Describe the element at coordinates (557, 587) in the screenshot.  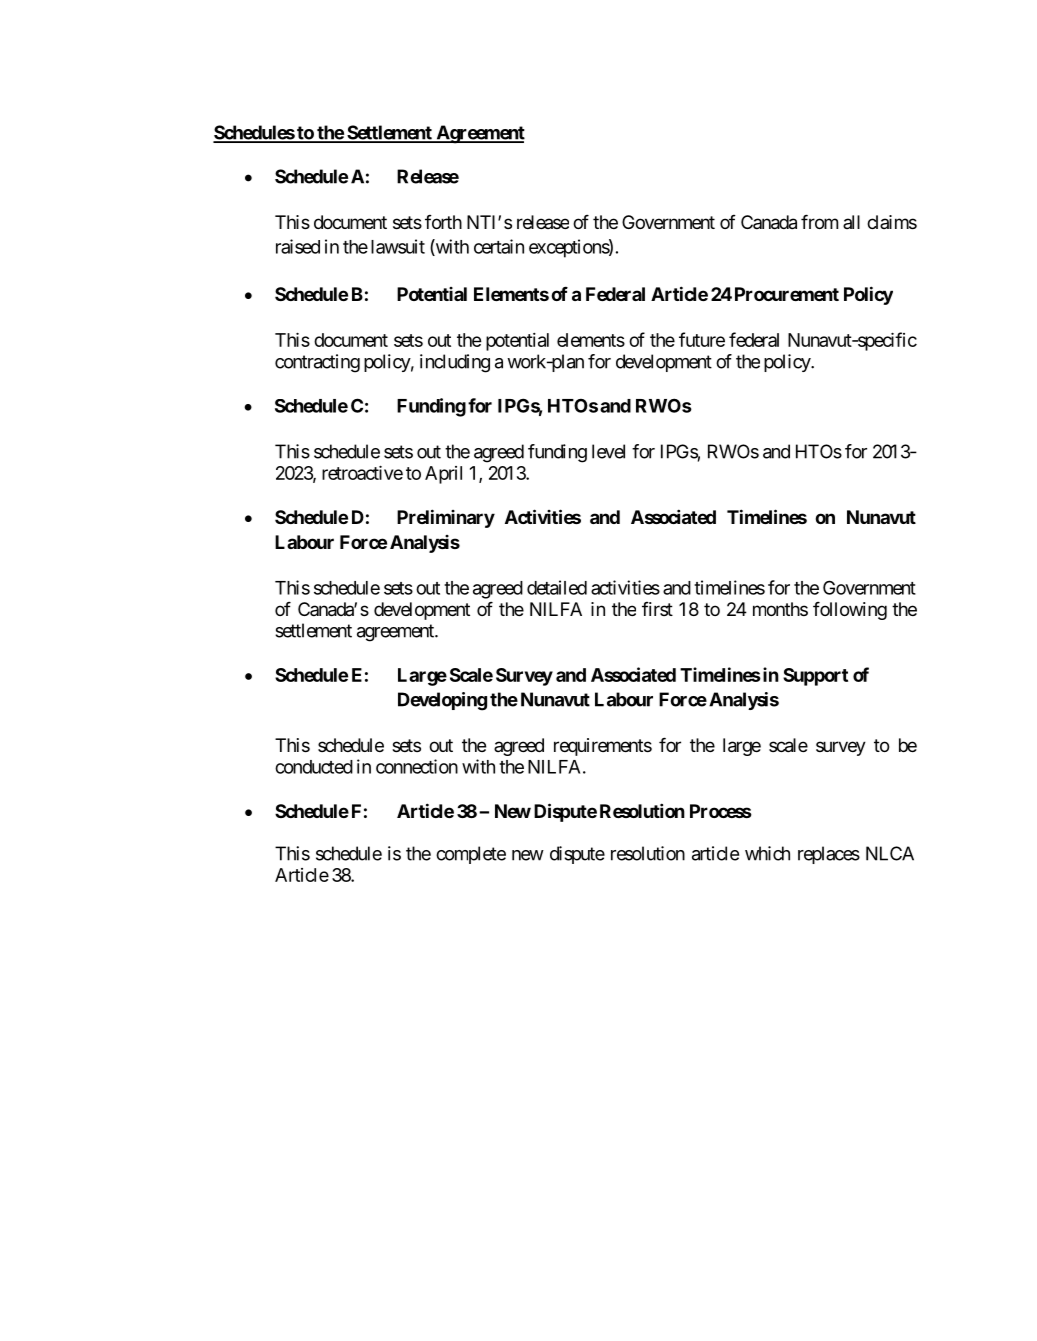
I see `detailed` at that location.
